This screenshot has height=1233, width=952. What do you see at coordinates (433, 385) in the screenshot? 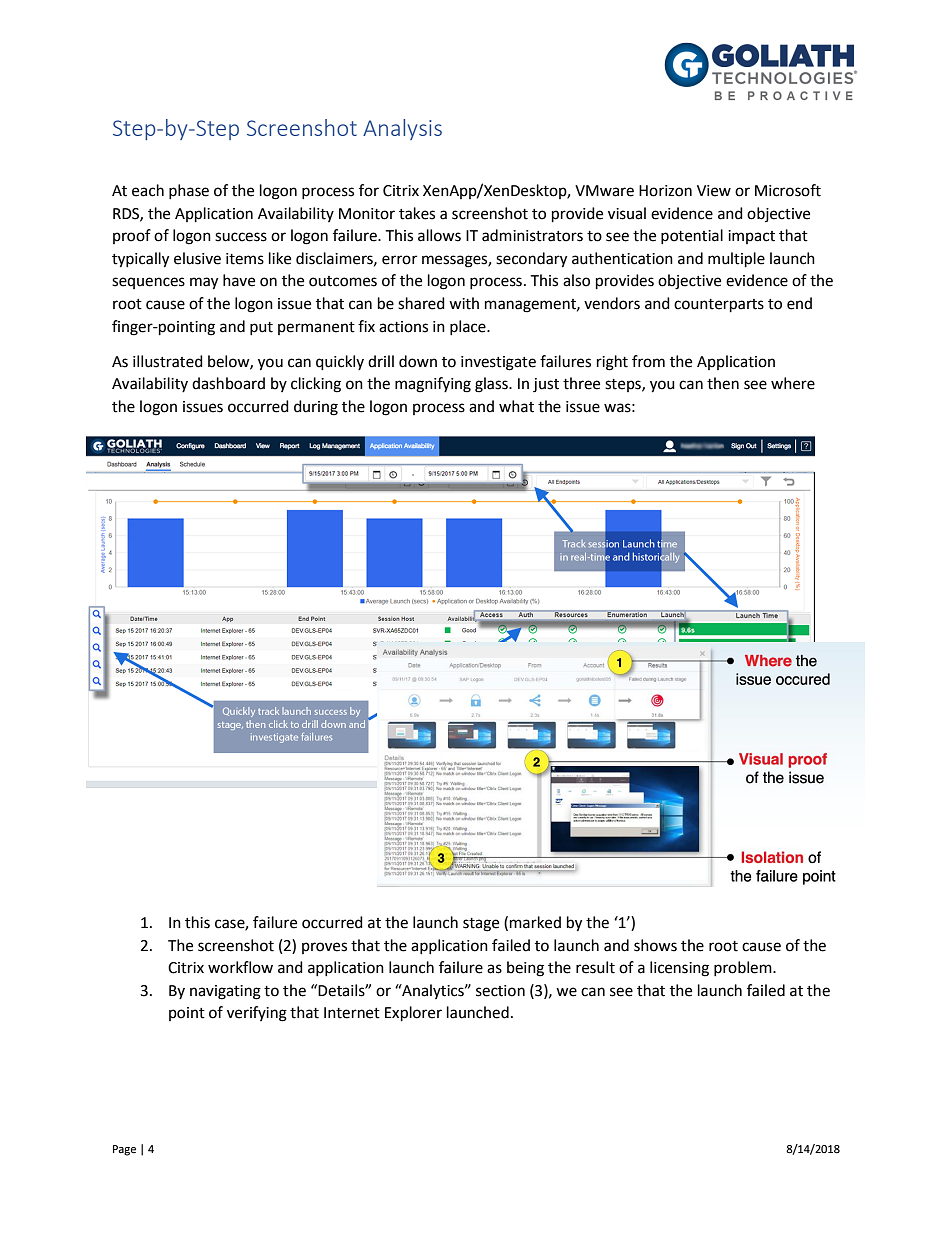
I see `magnifying` at bounding box center [433, 385].
